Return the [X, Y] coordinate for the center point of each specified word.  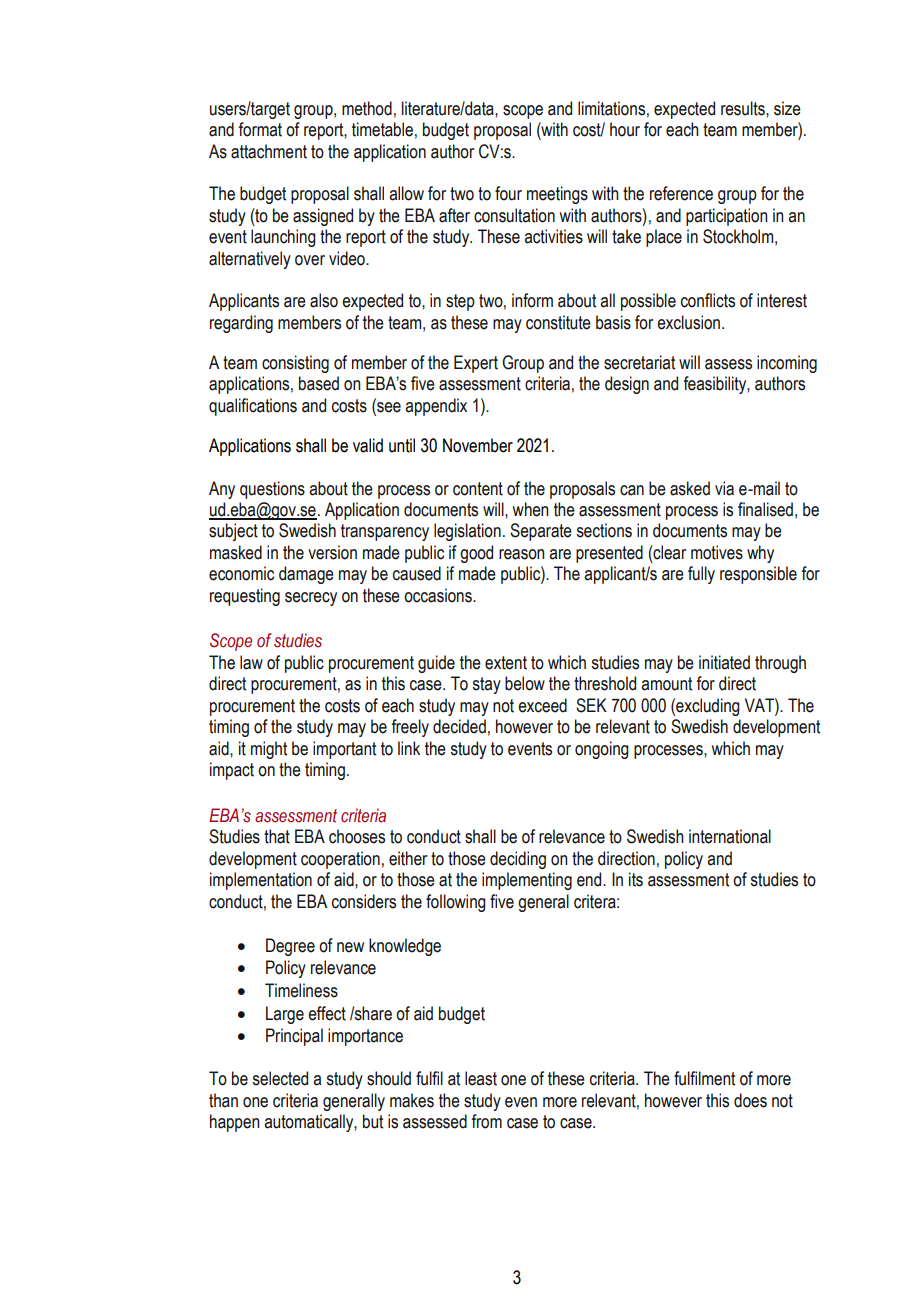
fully [701, 575]
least [481, 1078]
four [508, 193]
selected [280, 1078]
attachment [269, 151]
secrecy [311, 599]
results [744, 108]
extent [506, 663]
